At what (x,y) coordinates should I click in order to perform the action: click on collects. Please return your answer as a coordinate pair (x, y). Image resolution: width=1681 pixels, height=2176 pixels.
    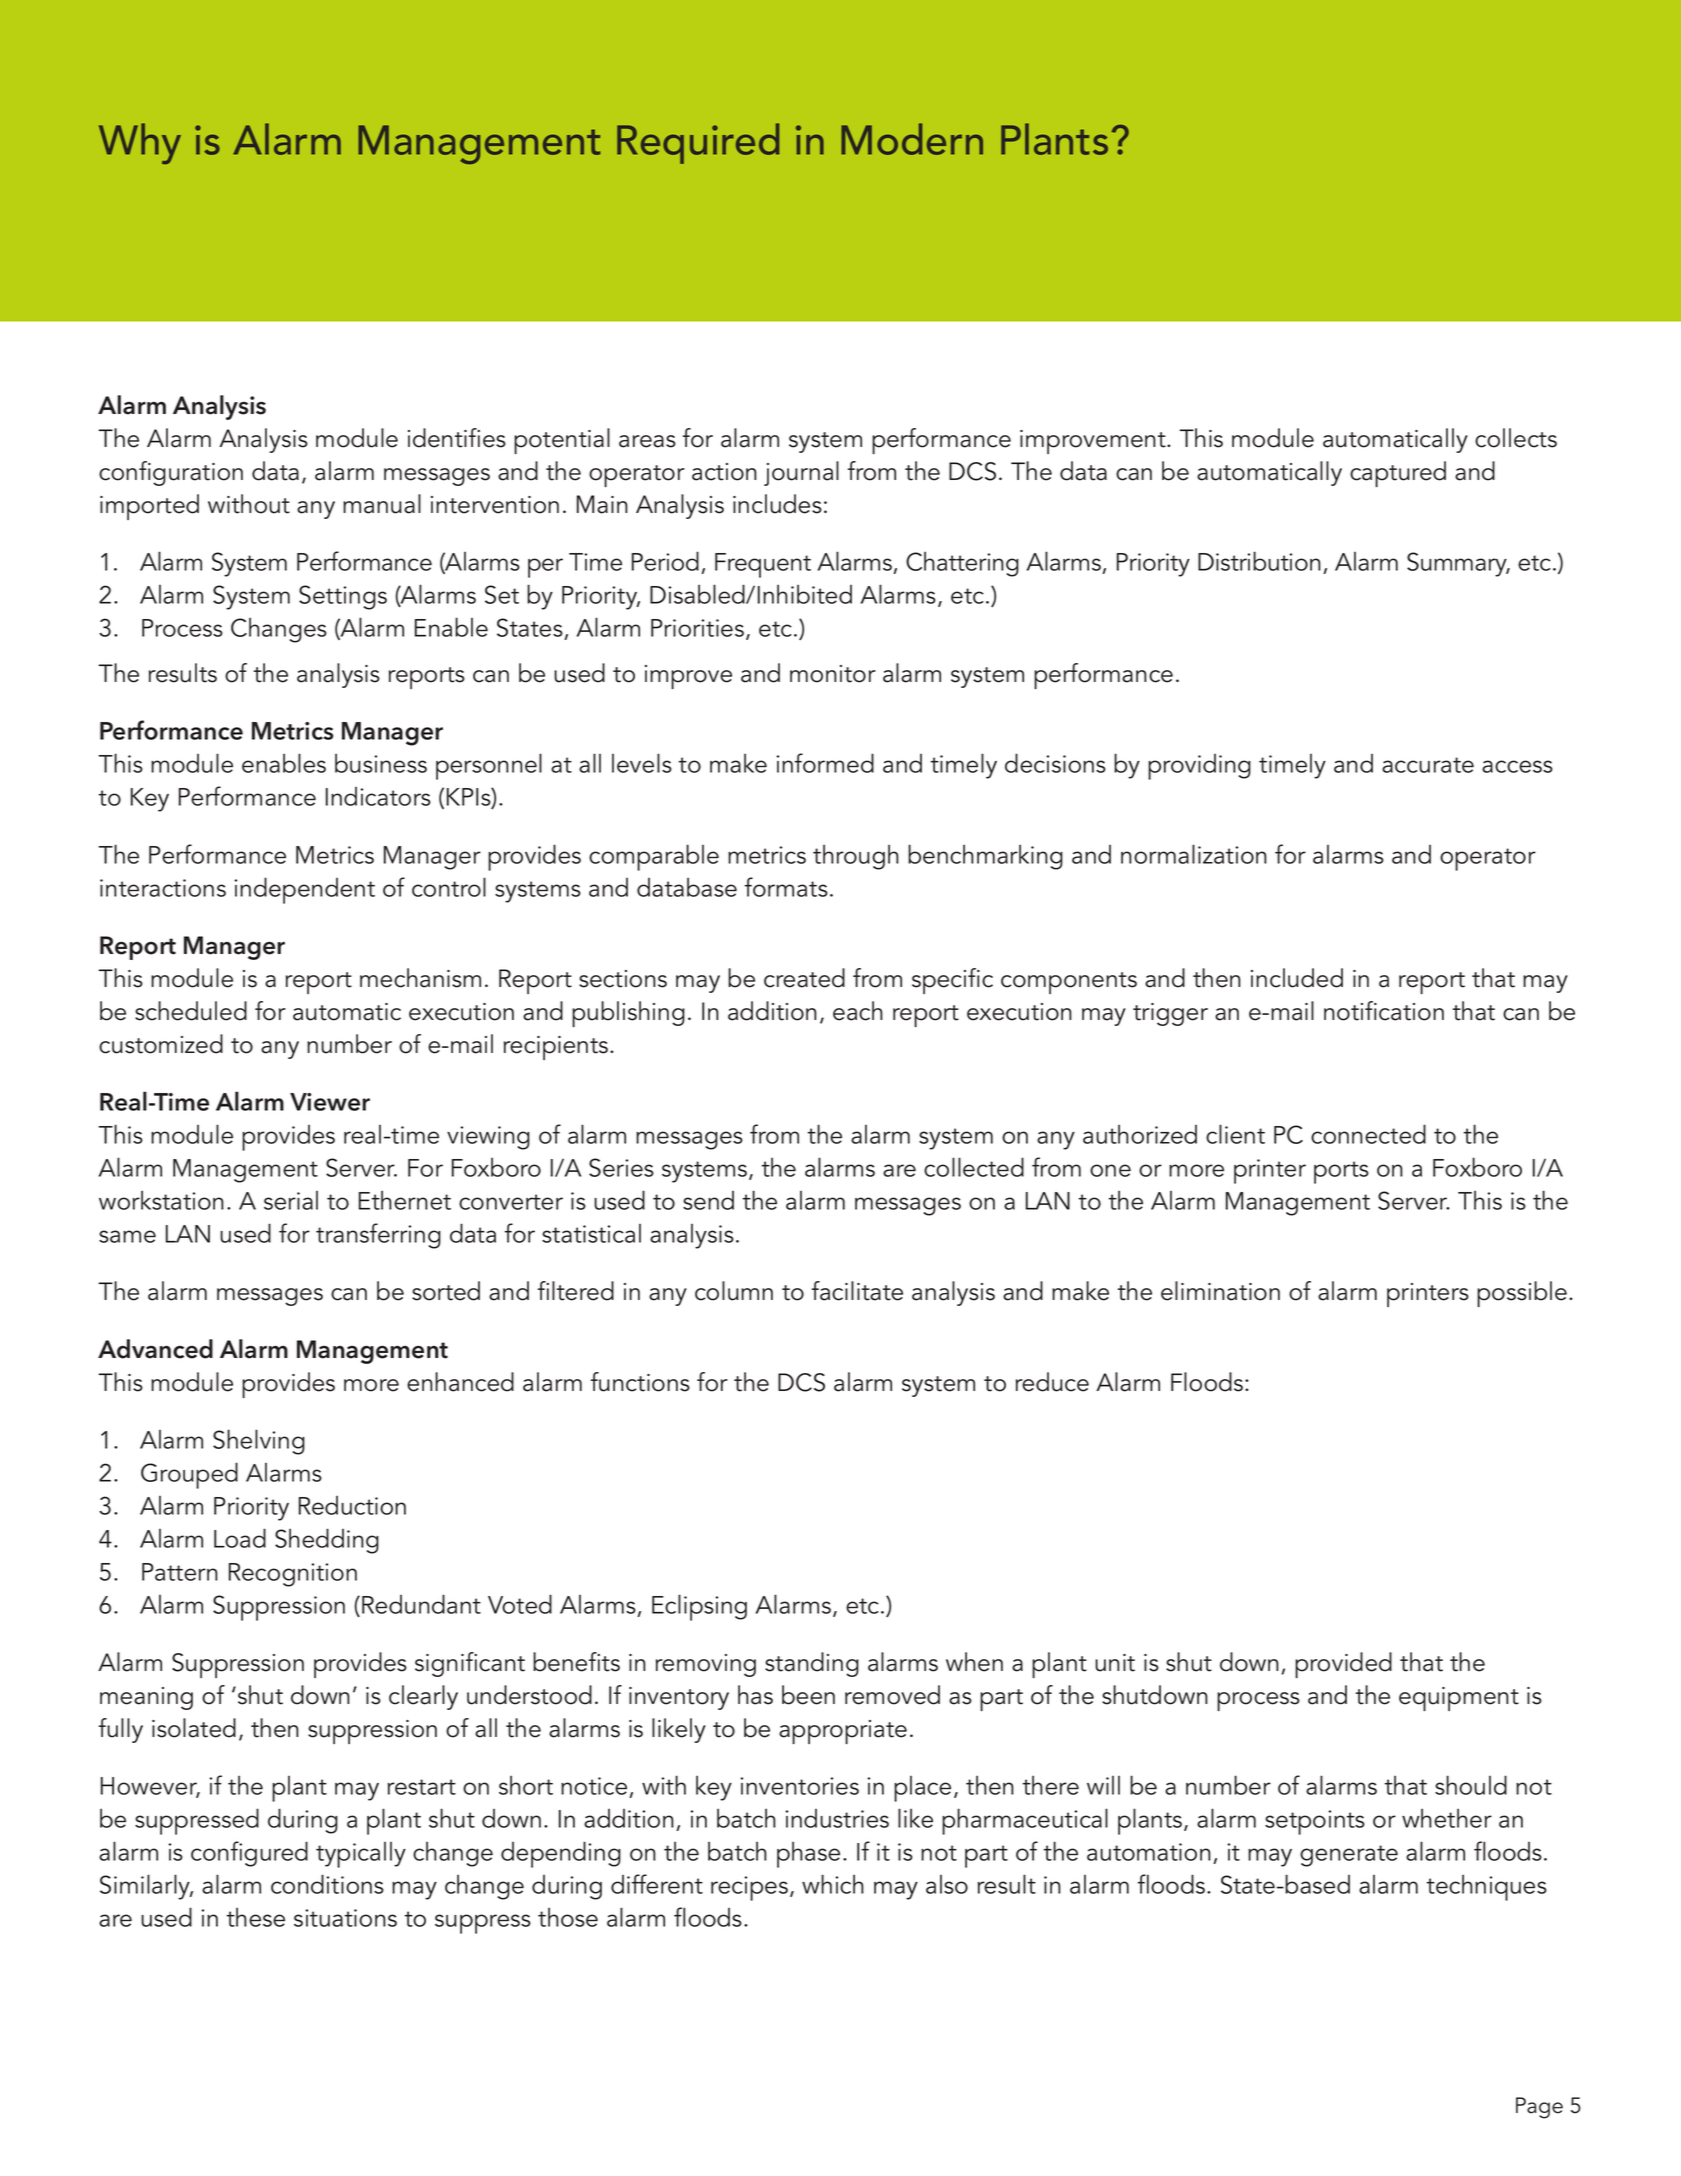
    Looking at the image, I should click on (1516, 438).
